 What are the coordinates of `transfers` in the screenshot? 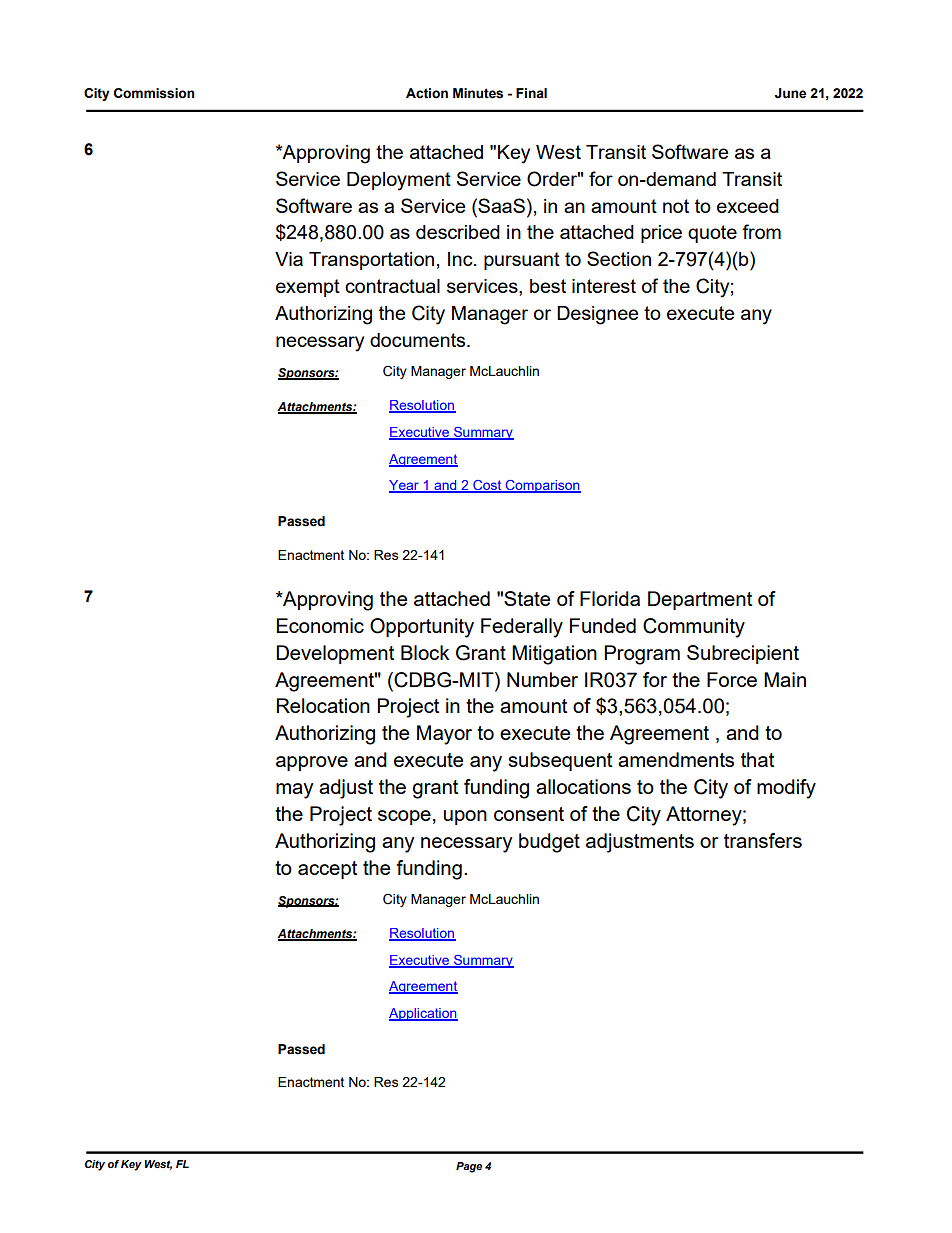 It's located at (763, 840).
